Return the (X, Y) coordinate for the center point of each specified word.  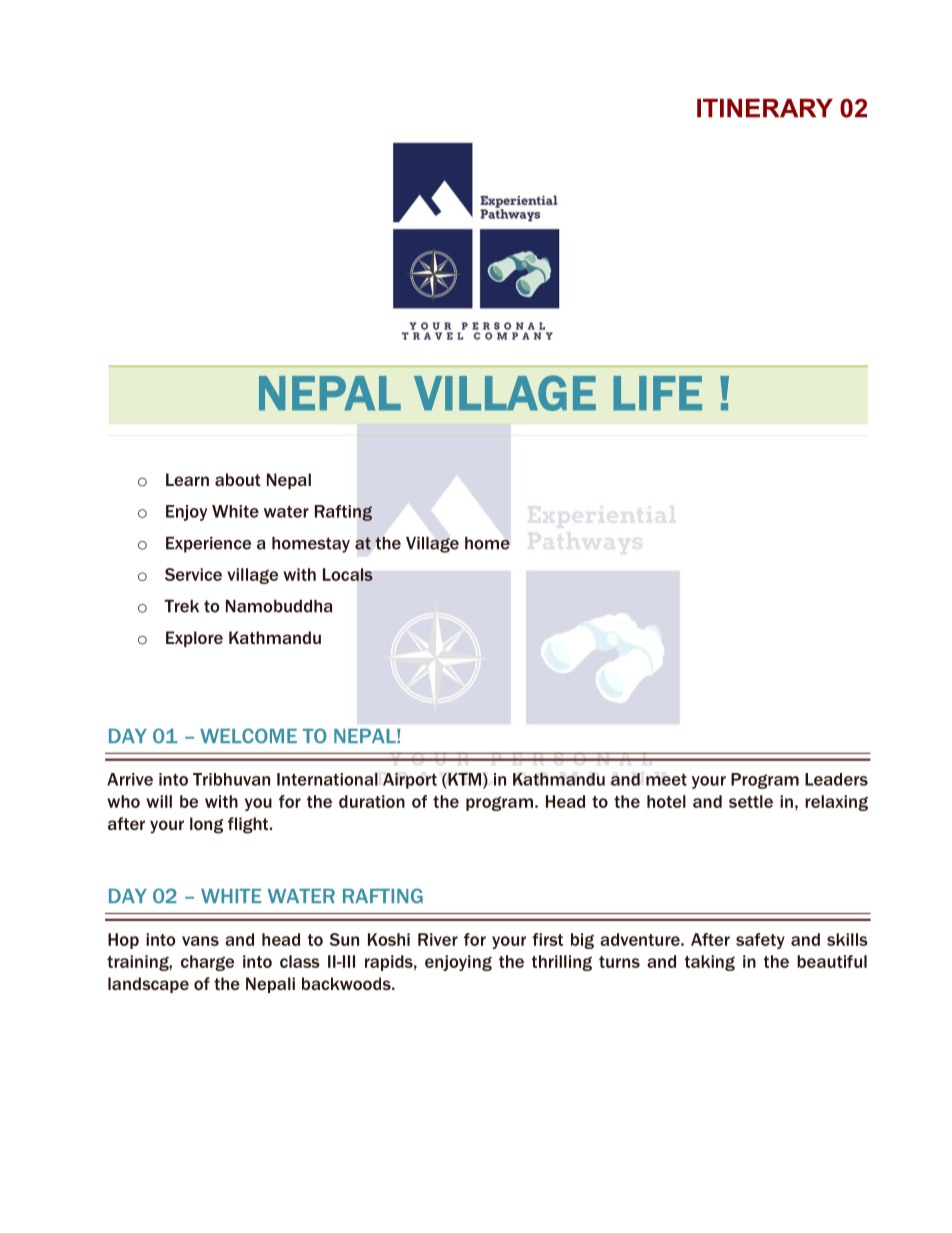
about (238, 479)
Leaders (836, 779)
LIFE (657, 393)
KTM (465, 780)
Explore (194, 639)
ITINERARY (765, 108)
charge (207, 963)
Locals (348, 574)
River (438, 939)
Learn (187, 479)
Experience (208, 545)
